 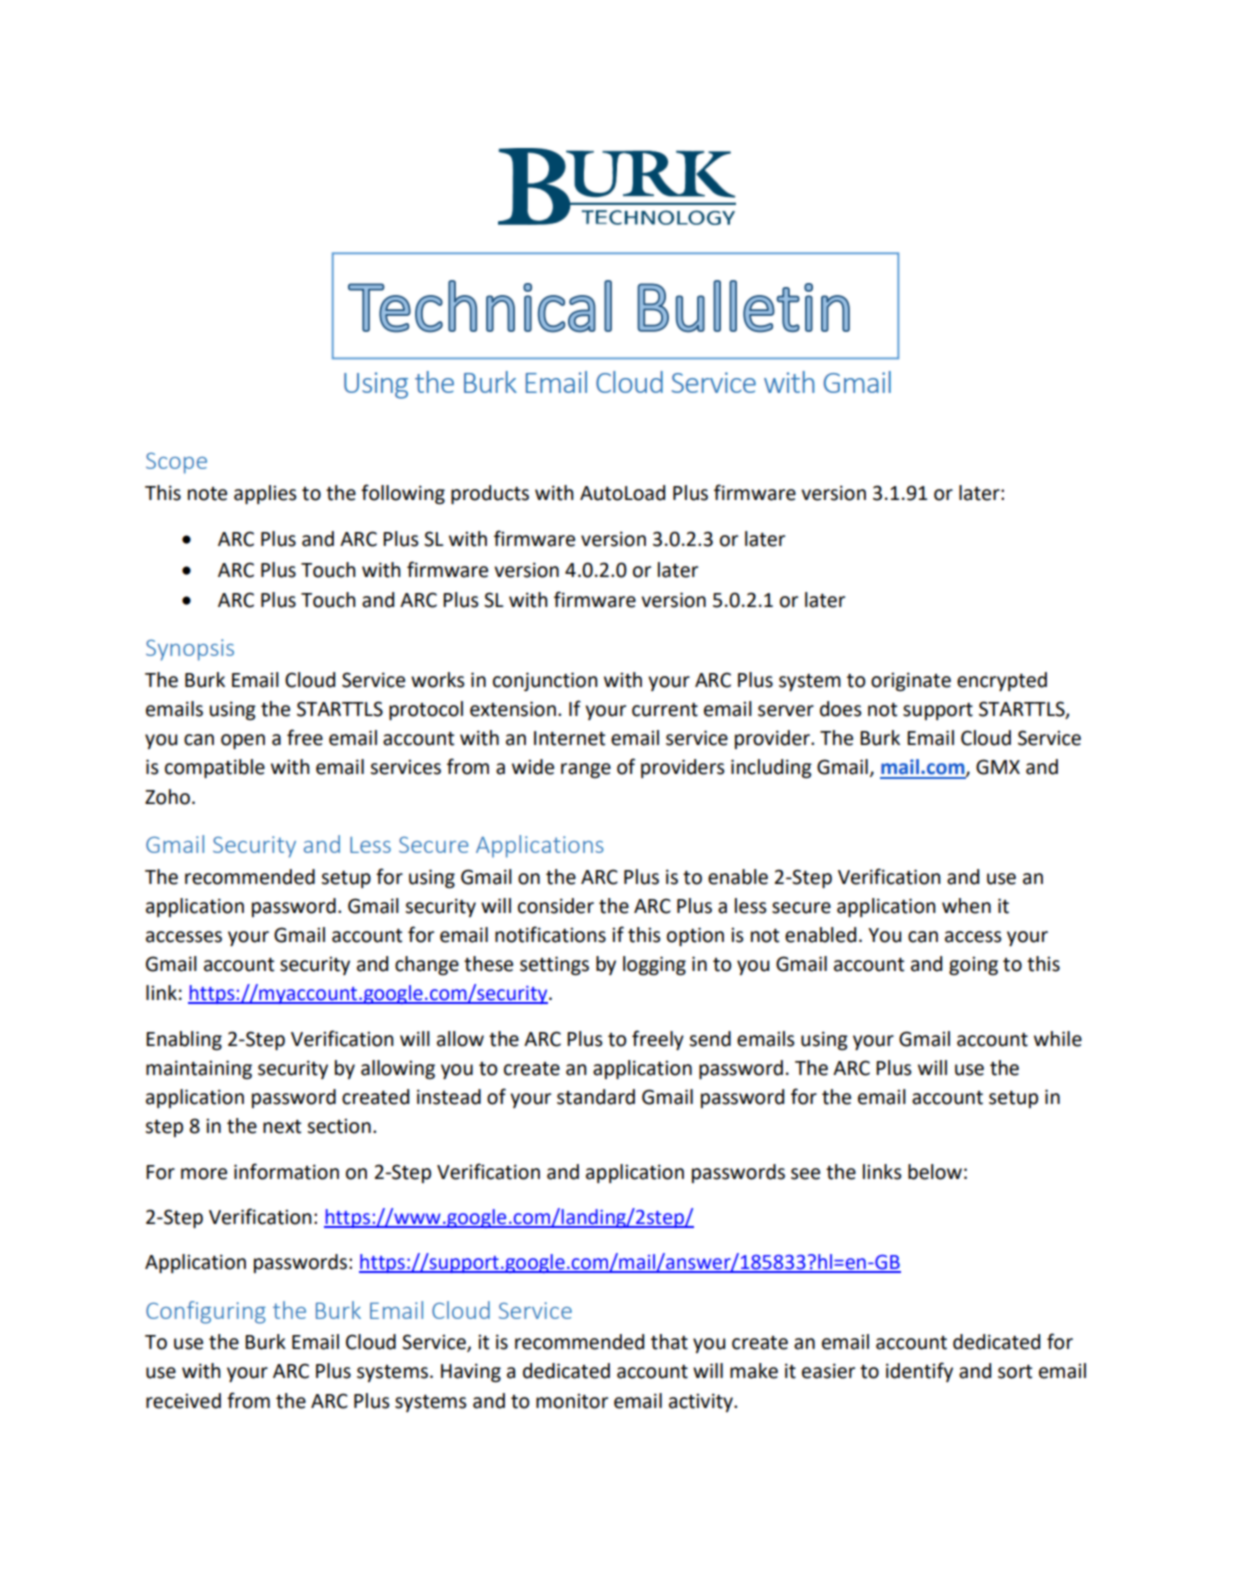 I want to click on originate, so click(x=911, y=681).
